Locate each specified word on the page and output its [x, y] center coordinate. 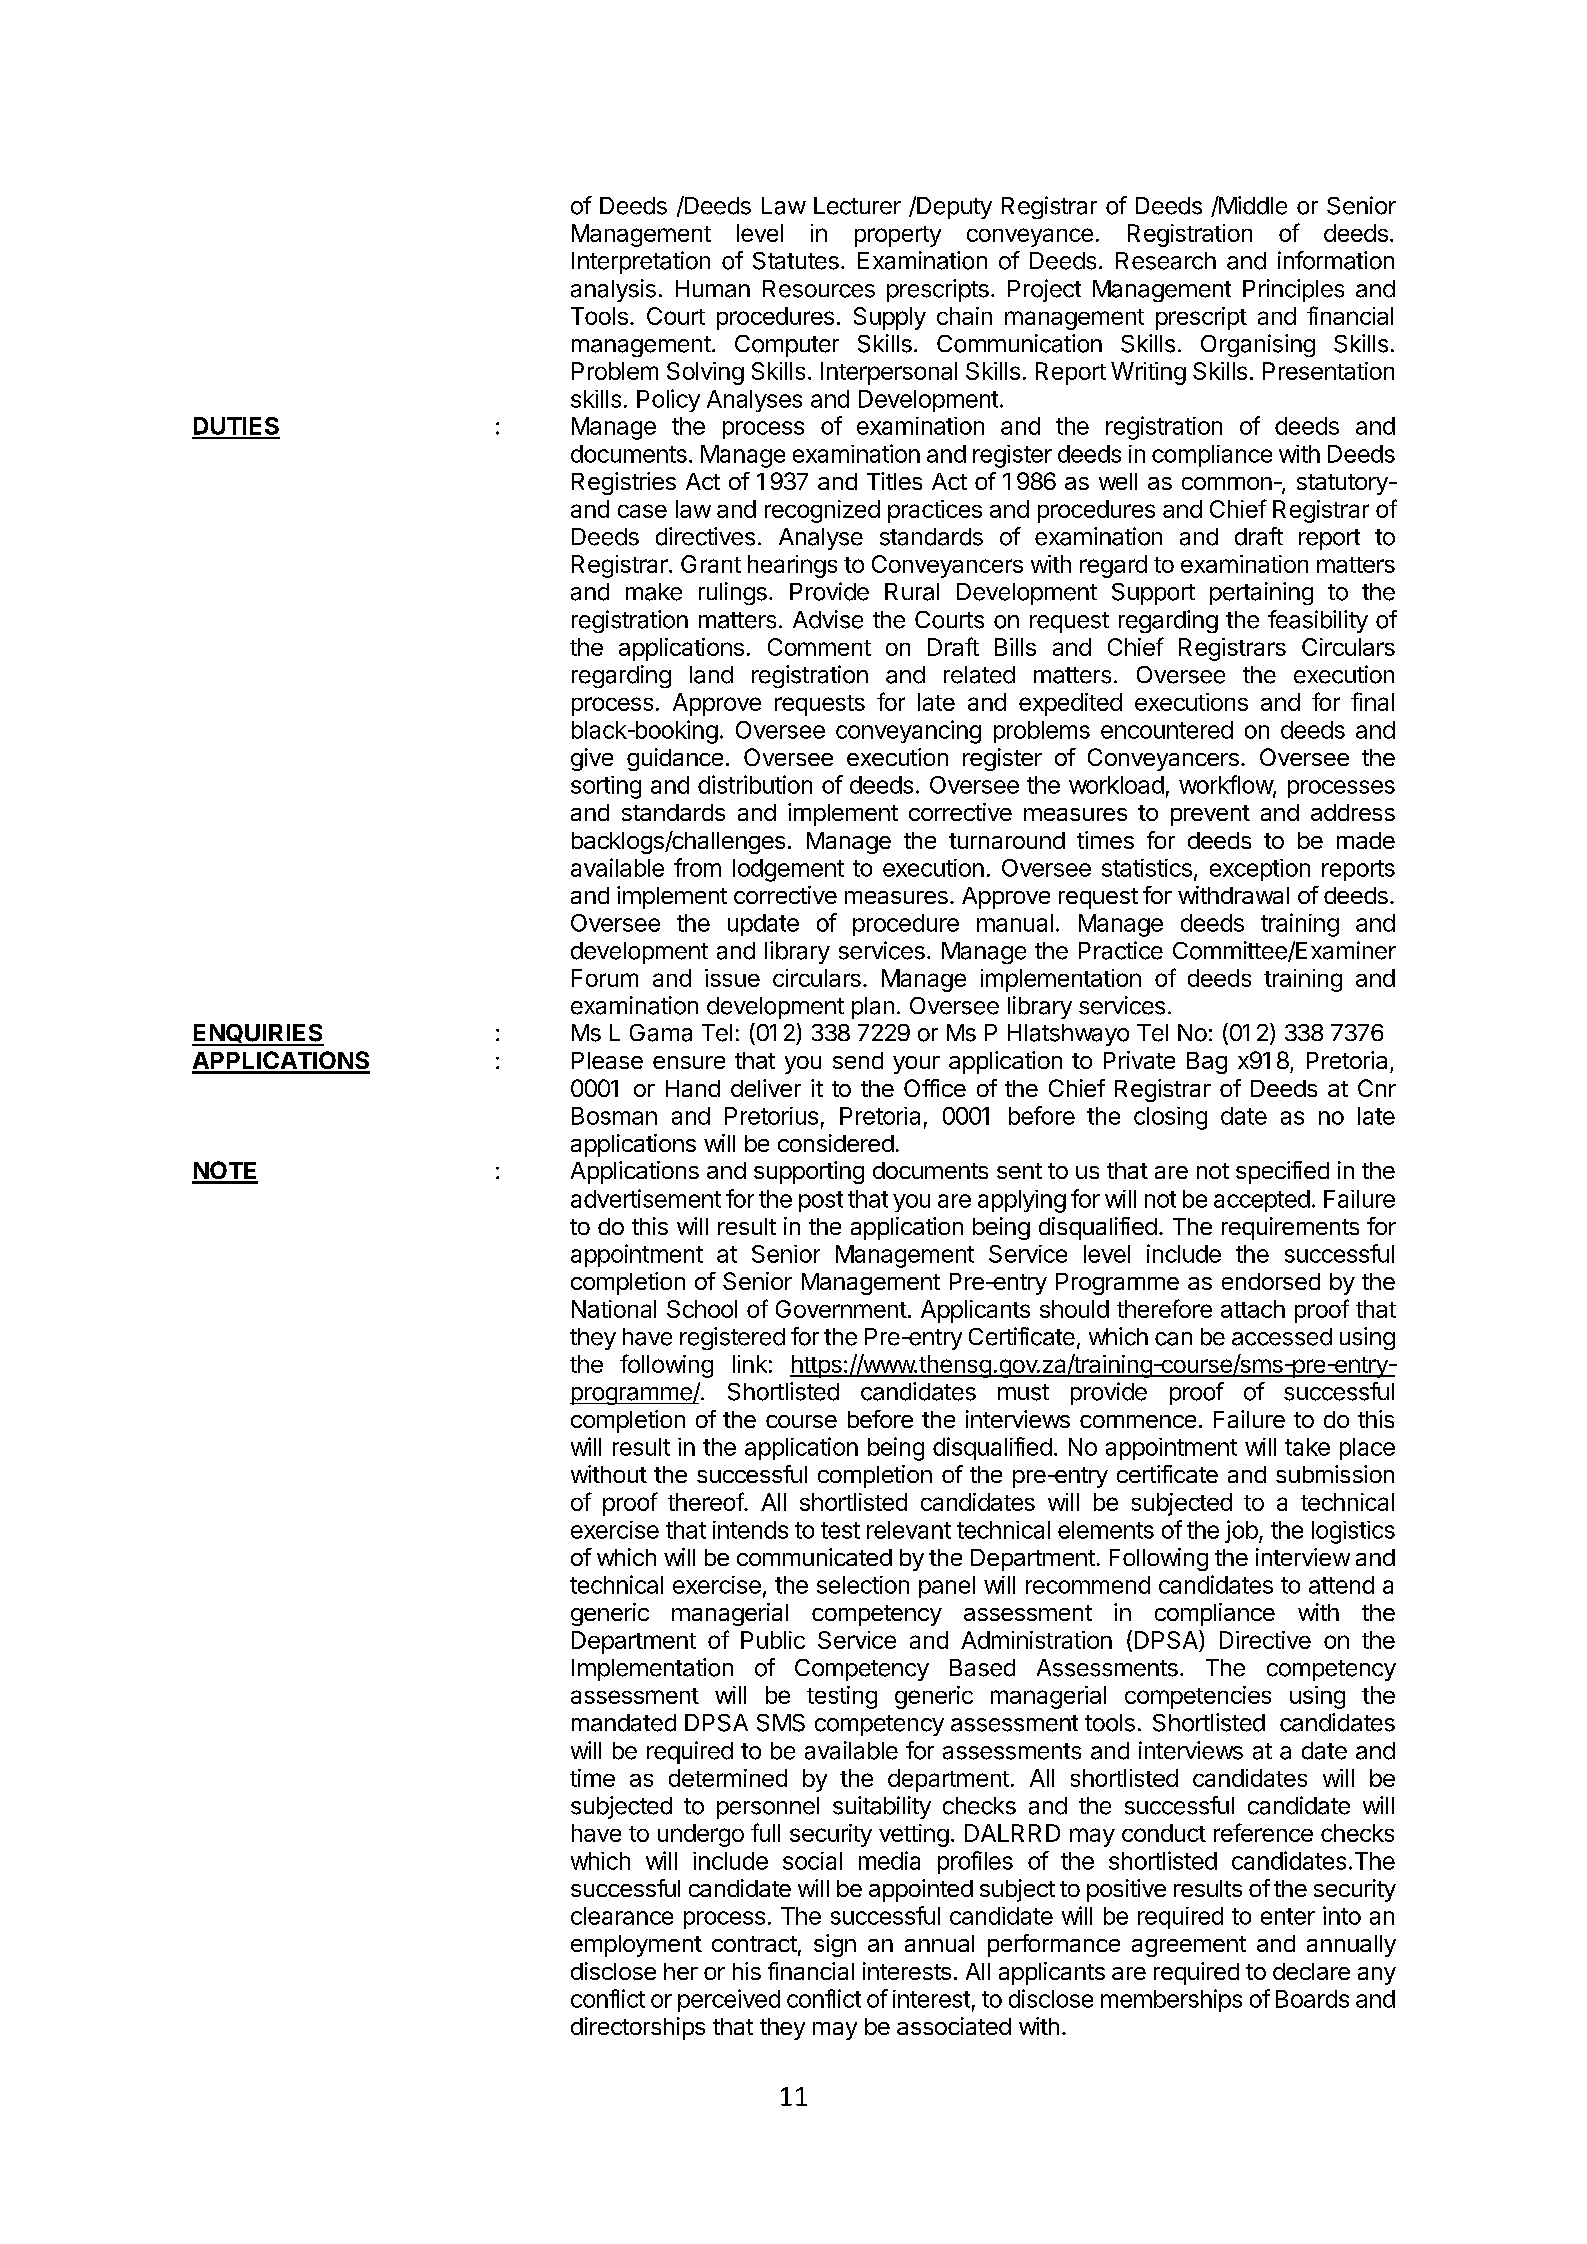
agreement [1189, 1946]
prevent [1210, 815]
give [592, 759]
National [614, 1309]
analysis [613, 290]
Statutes [796, 261]
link [750, 1364]
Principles [1293, 290]
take [1307, 1447]
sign [835, 1945]
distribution [755, 784]
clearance [622, 1916]
